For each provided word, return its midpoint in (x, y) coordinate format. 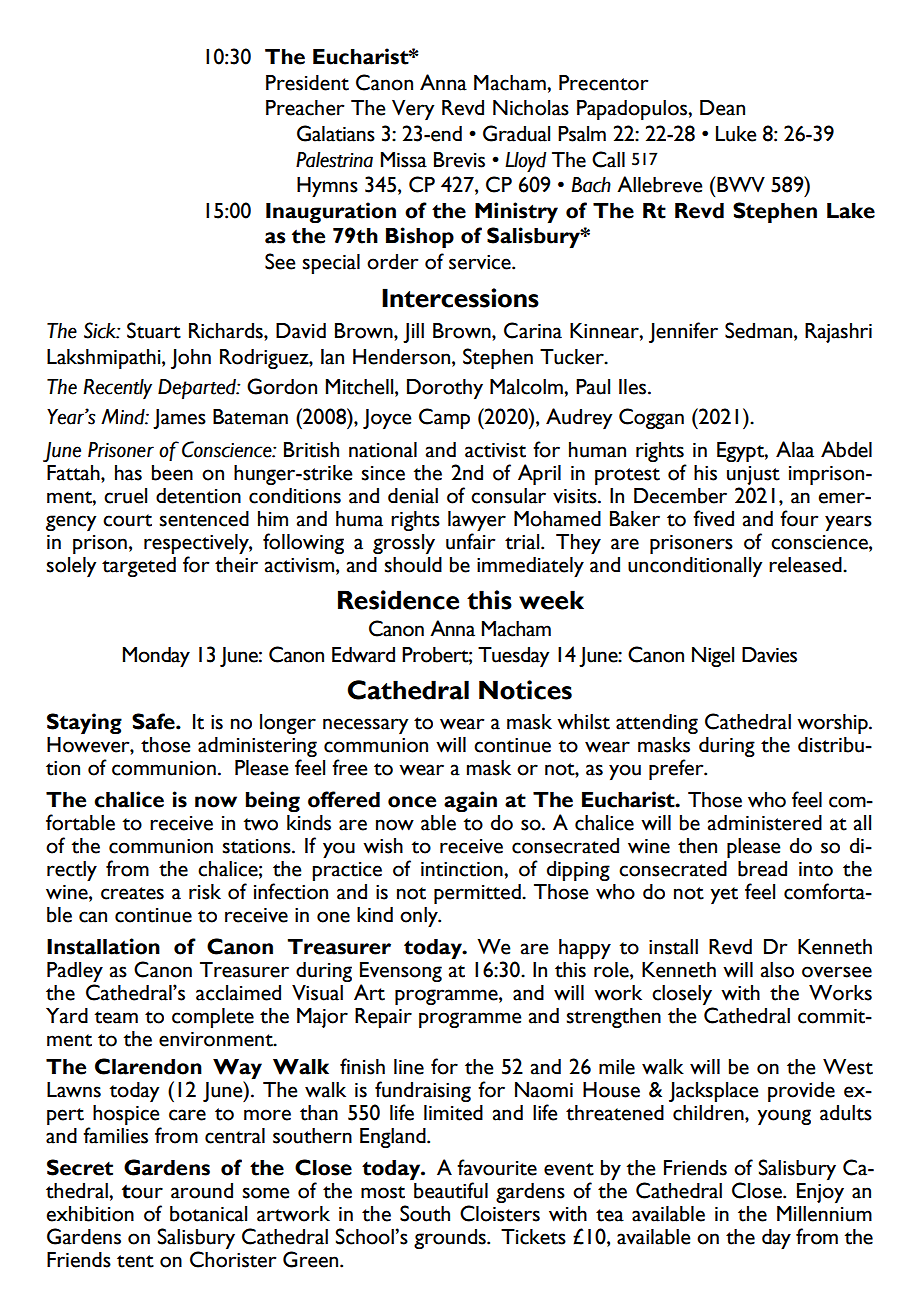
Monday (156, 657)
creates (132, 893)
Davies (769, 655)
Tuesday (513, 657)
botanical (208, 1214)
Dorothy (445, 389)
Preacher (305, 108)
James (179, 419)
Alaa (795, 449)
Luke (736, 134)
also (777, 970)
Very (413, 110)
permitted (478, 894)
